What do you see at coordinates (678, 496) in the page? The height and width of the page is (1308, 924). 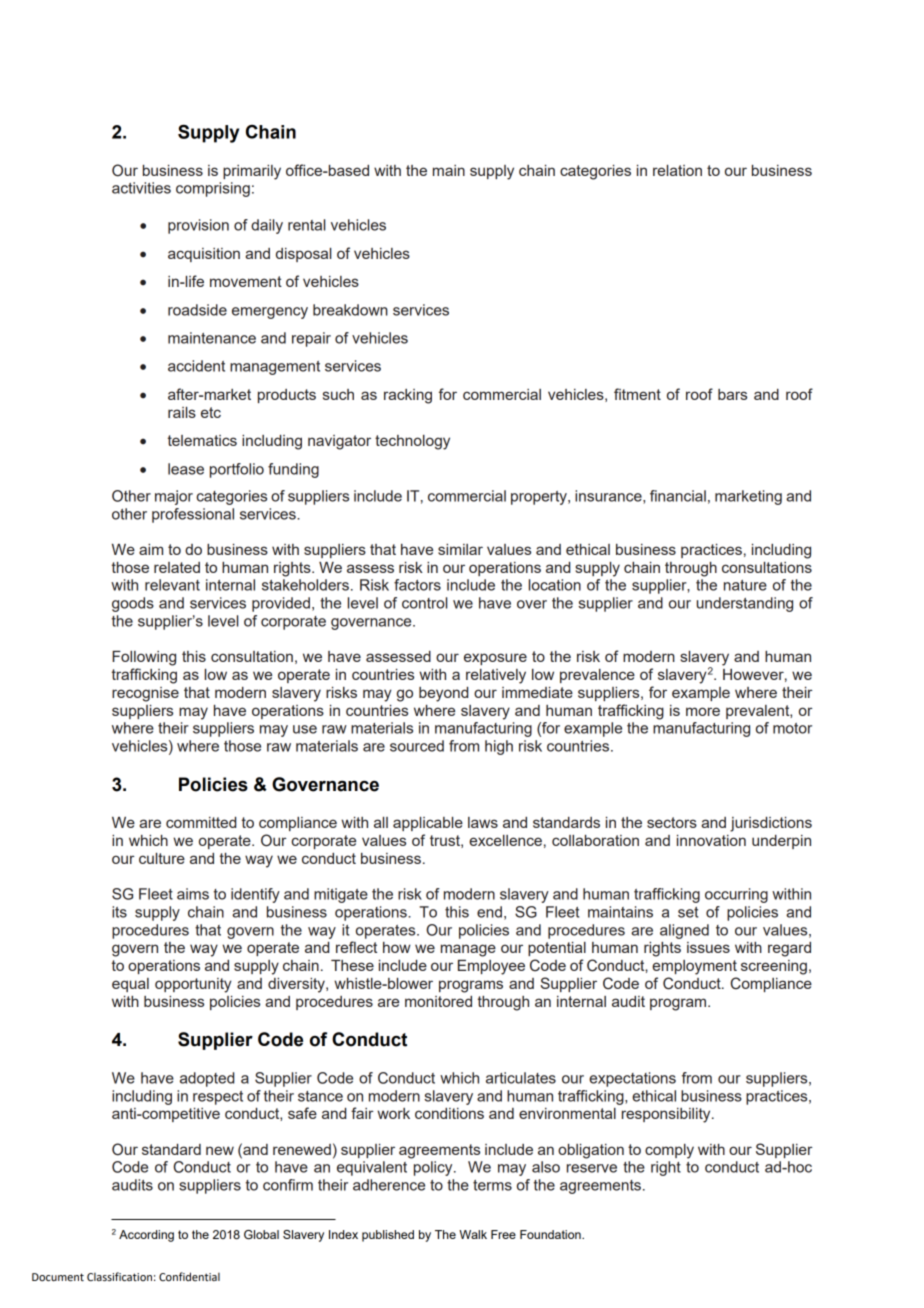 I see `financial` at bounding box center [678, 496].
